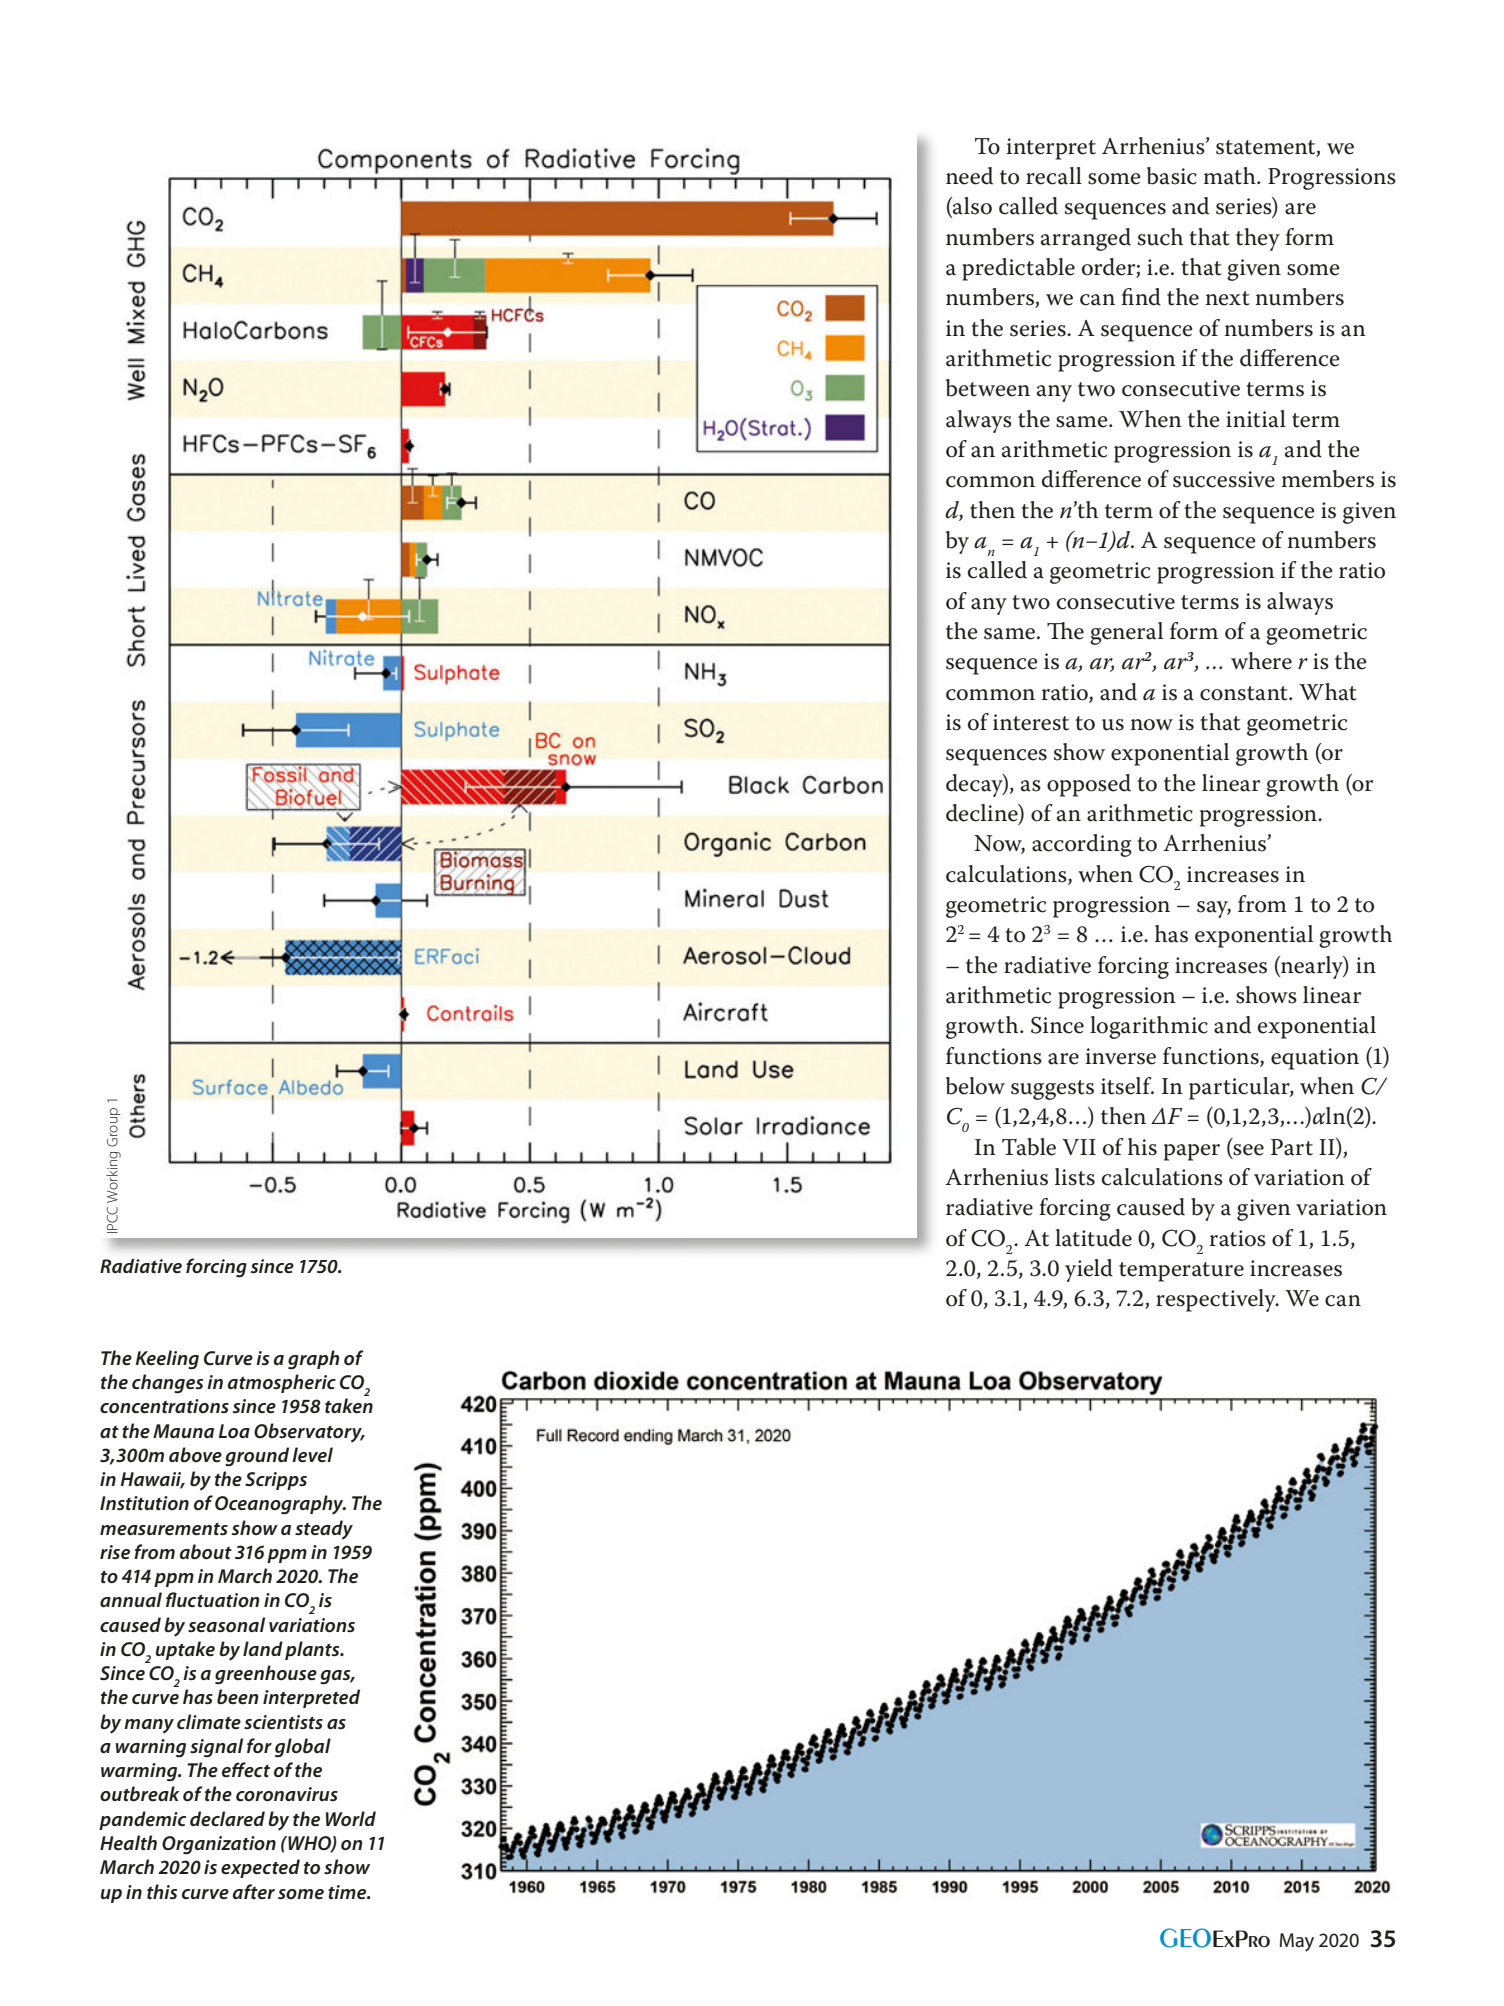 The height and width of the screenshot is (2006, 1504). Describe the element at coordinates (254, 1891) in the screenshot. I see `after` at that location.
